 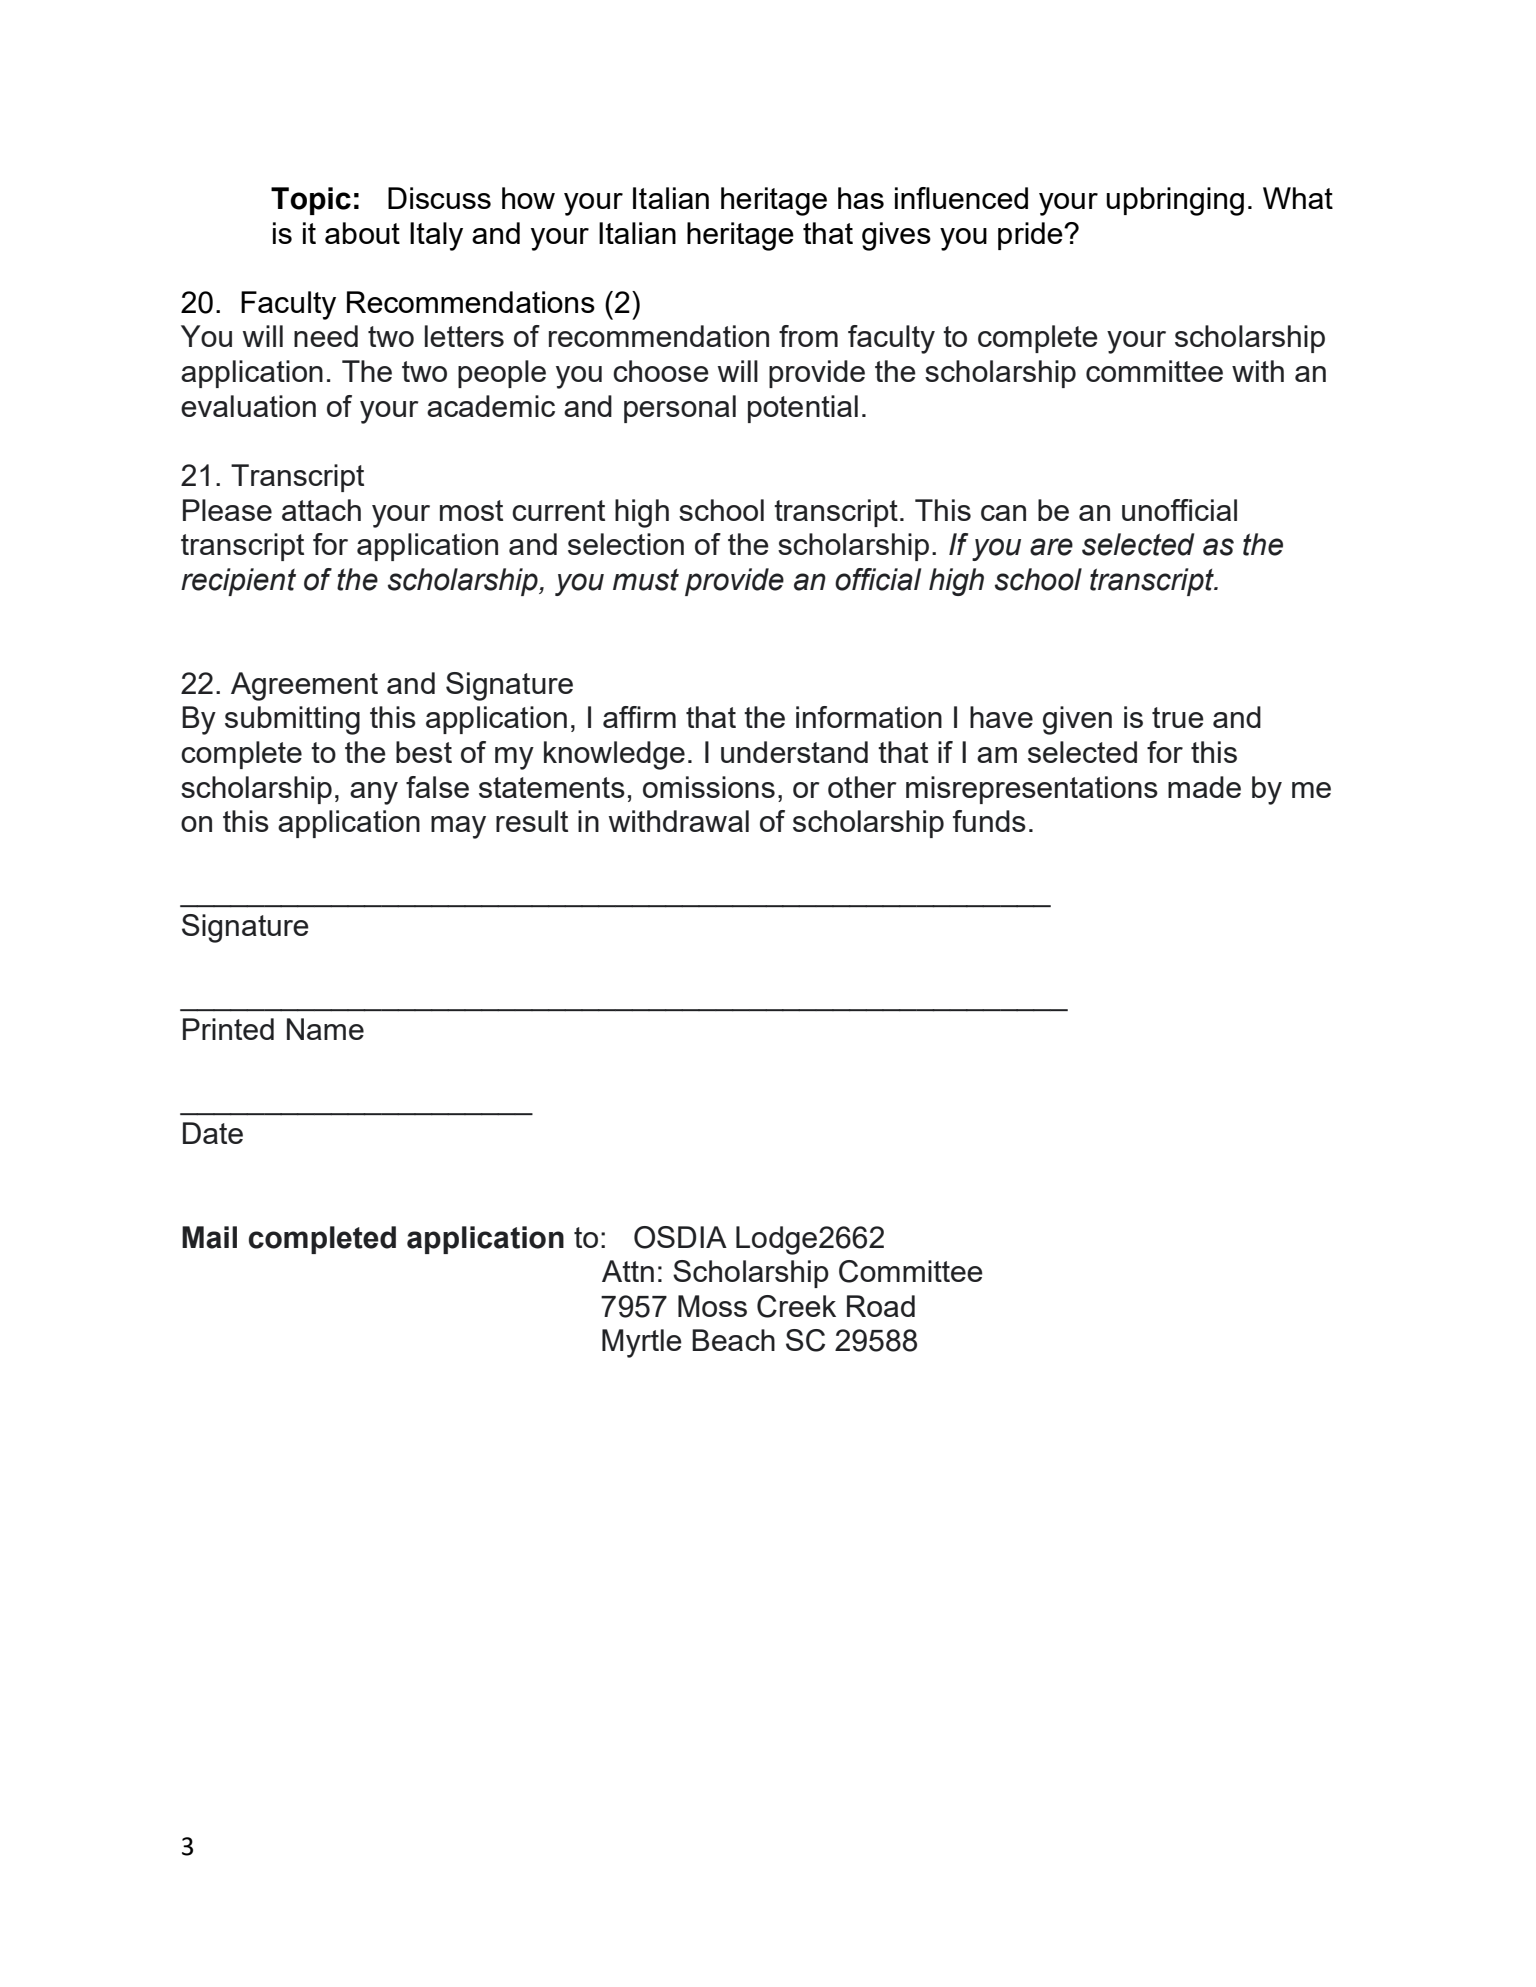 I want to click on are, so click(x=1051, y=547).
